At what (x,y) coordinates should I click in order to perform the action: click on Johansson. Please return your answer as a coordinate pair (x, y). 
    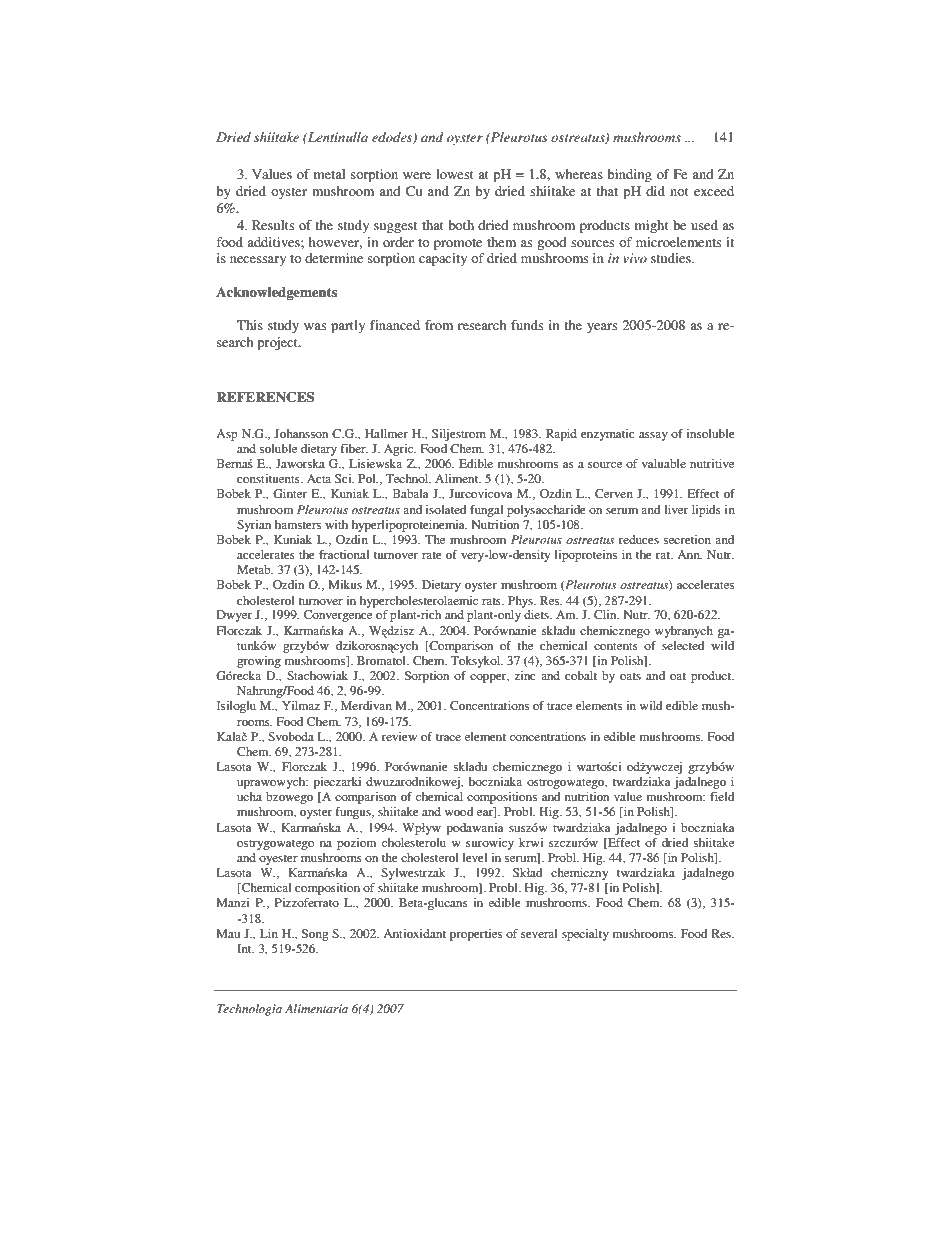
    Looking at the image, I should click on (301, 433).
